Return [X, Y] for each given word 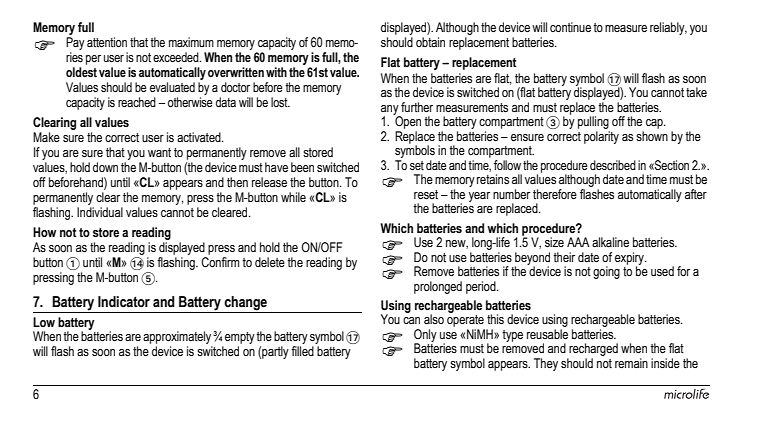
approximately [178, 339]
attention [107, 42]
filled [302, 351]
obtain [430, 42]
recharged [592, 351]
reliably [668, 28]
